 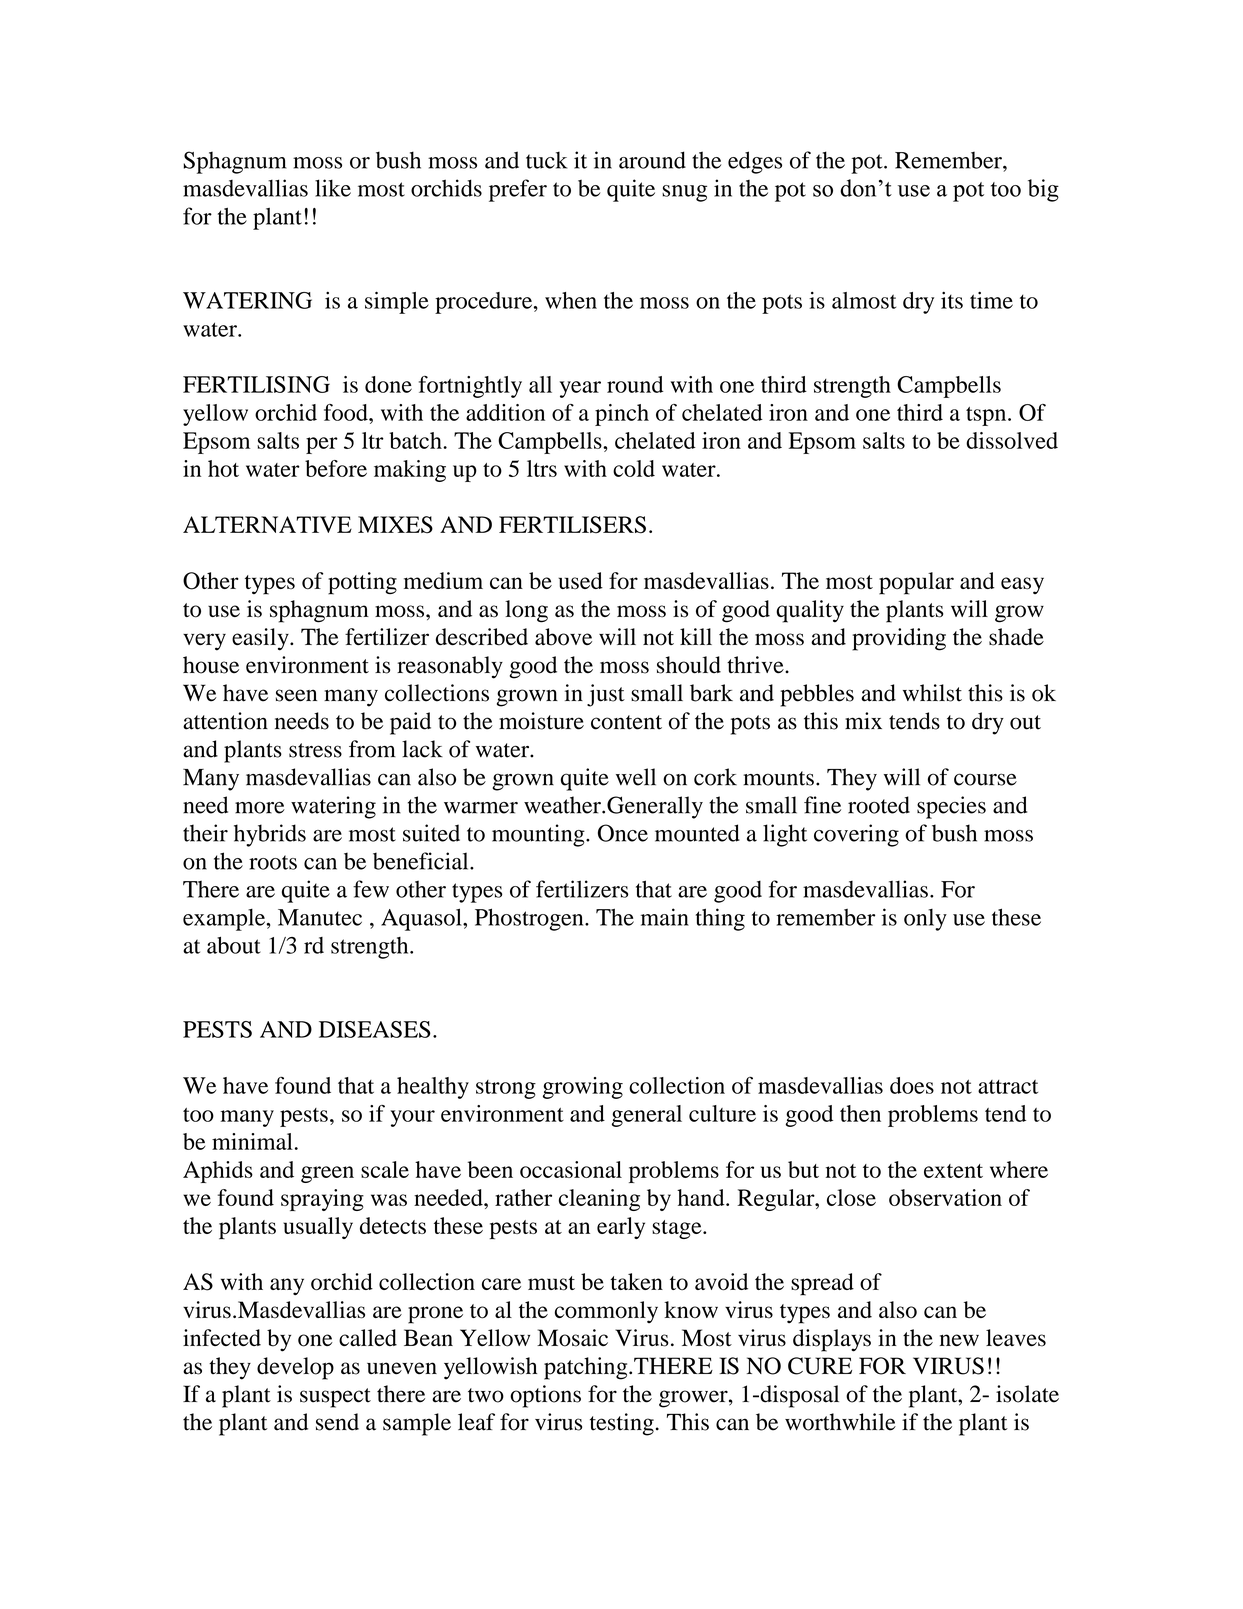 What do you see at coordinates (362, 583) in the page?
I see `potting` at bounding box center [362, 583].
